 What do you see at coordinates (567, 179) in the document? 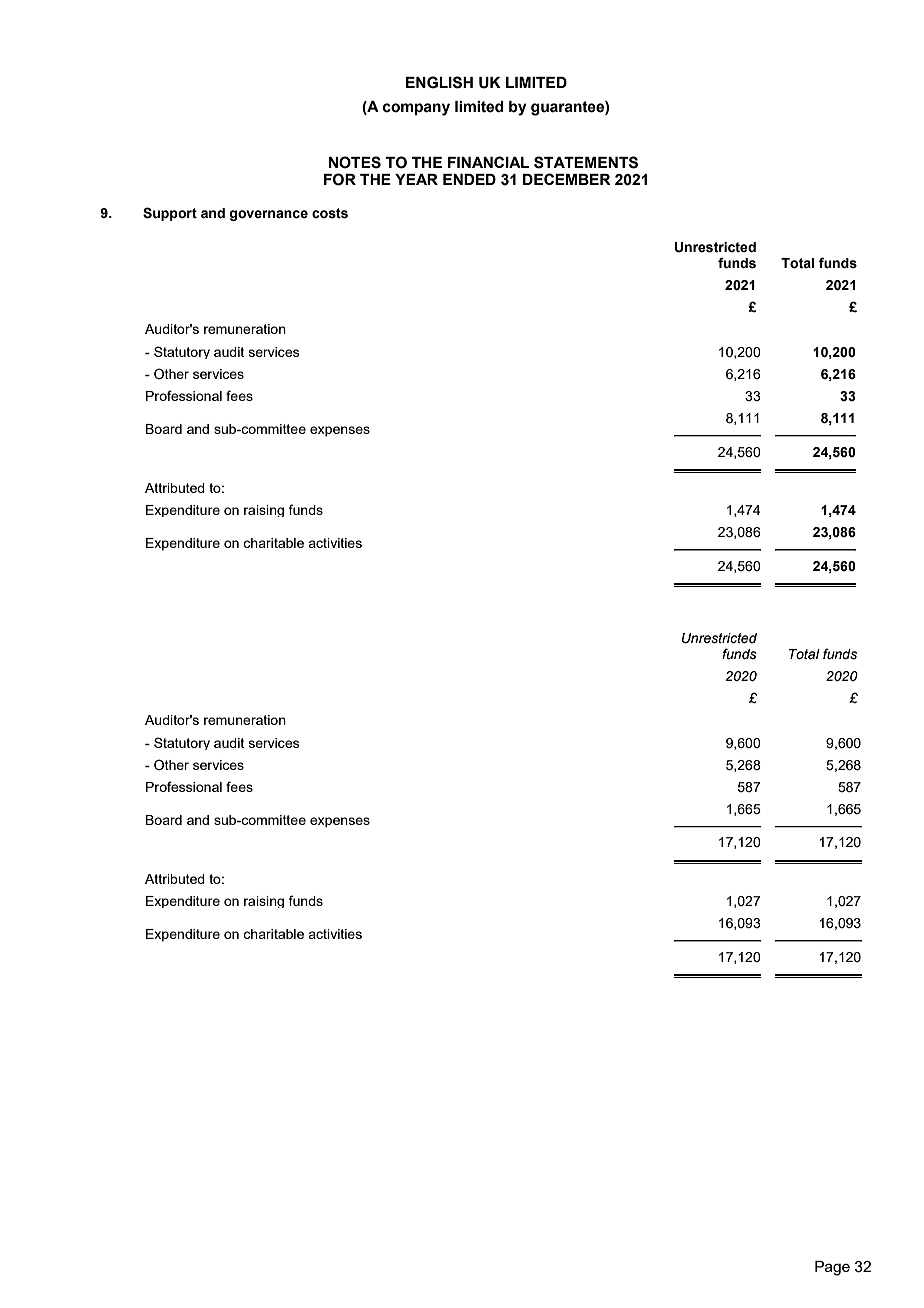
I see `DECEMBER` at bounding box center [567, 179].
